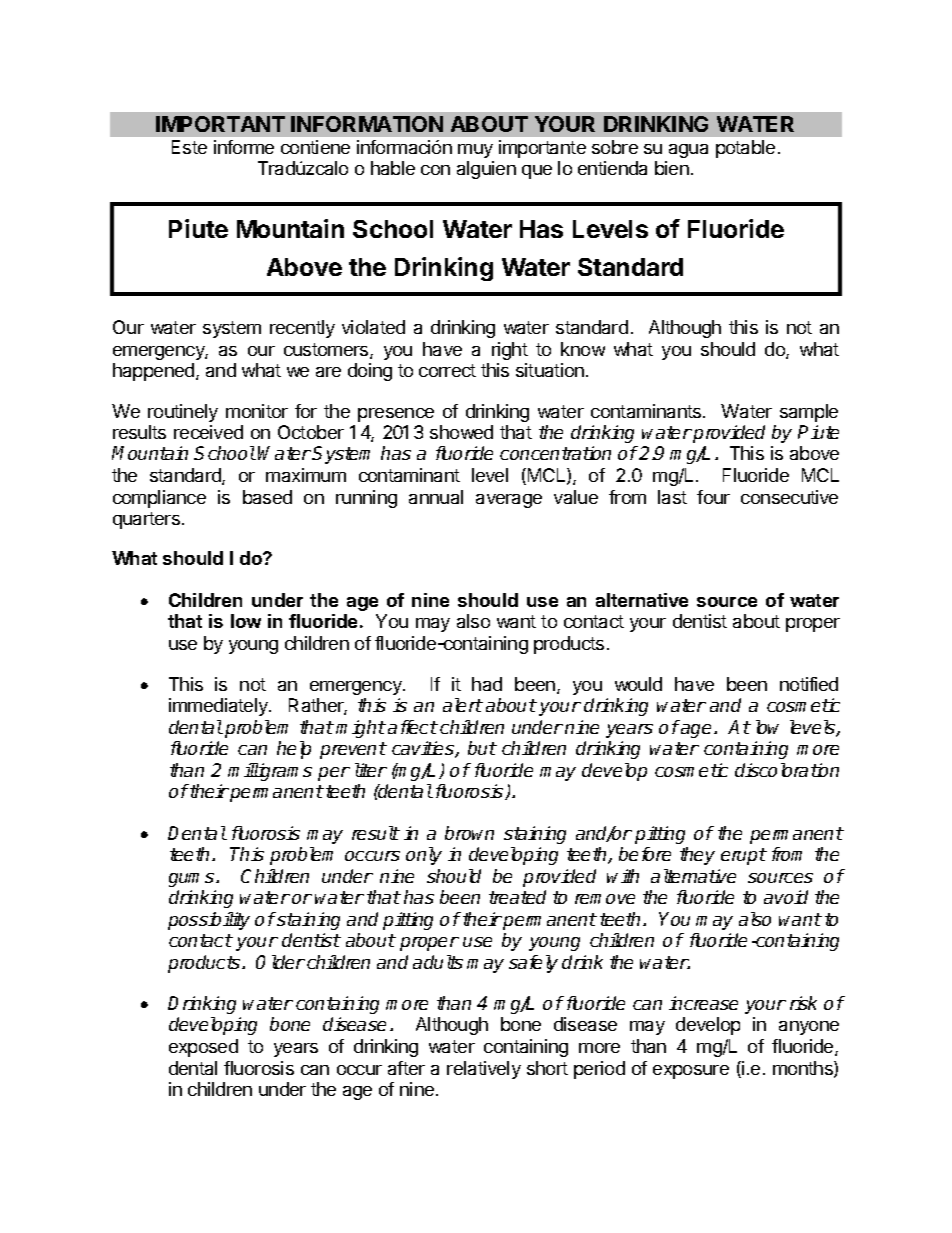  I want to click on but, so click(482, 748).
